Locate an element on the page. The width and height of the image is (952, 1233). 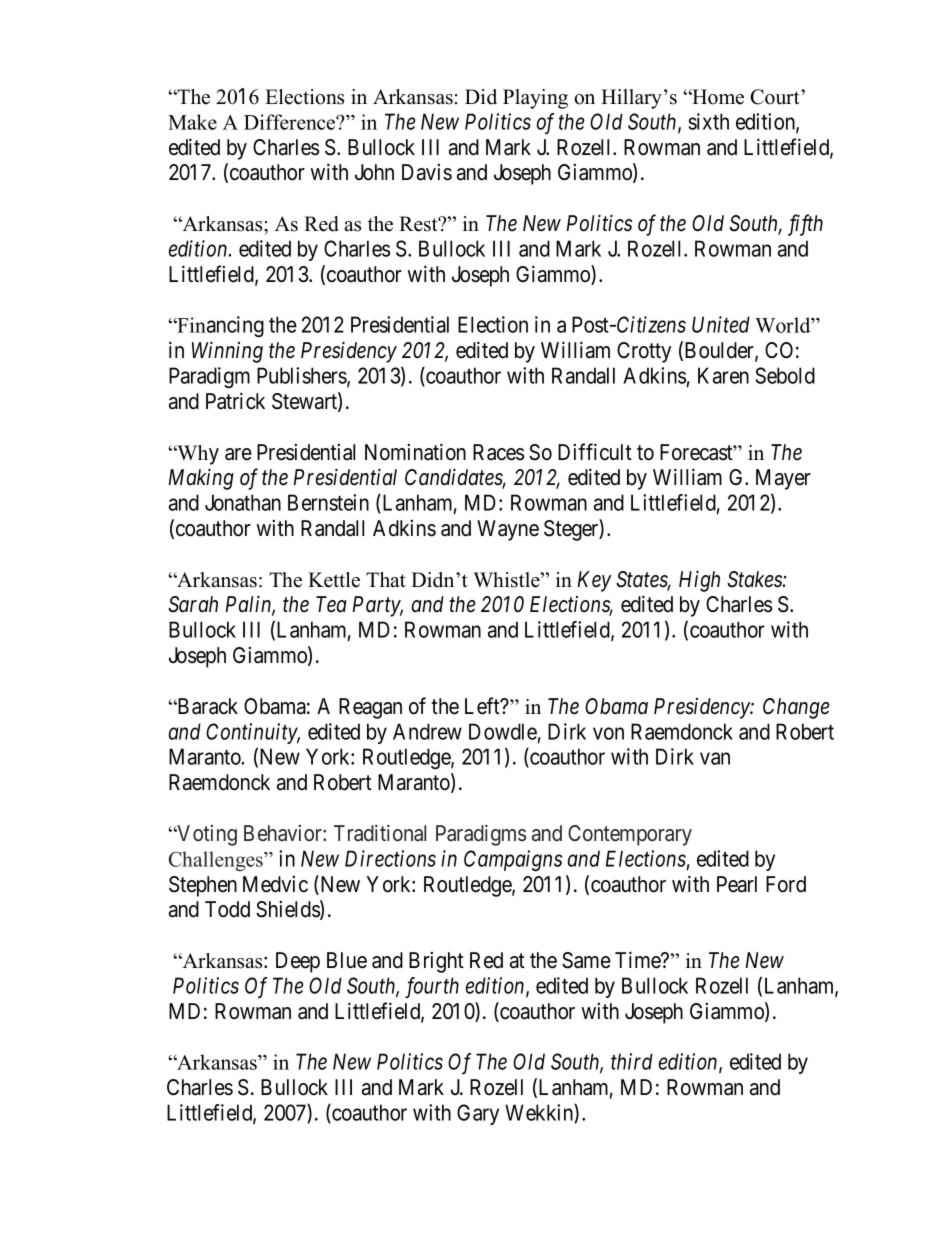
Mayer is located at coordinates (783, 479).
